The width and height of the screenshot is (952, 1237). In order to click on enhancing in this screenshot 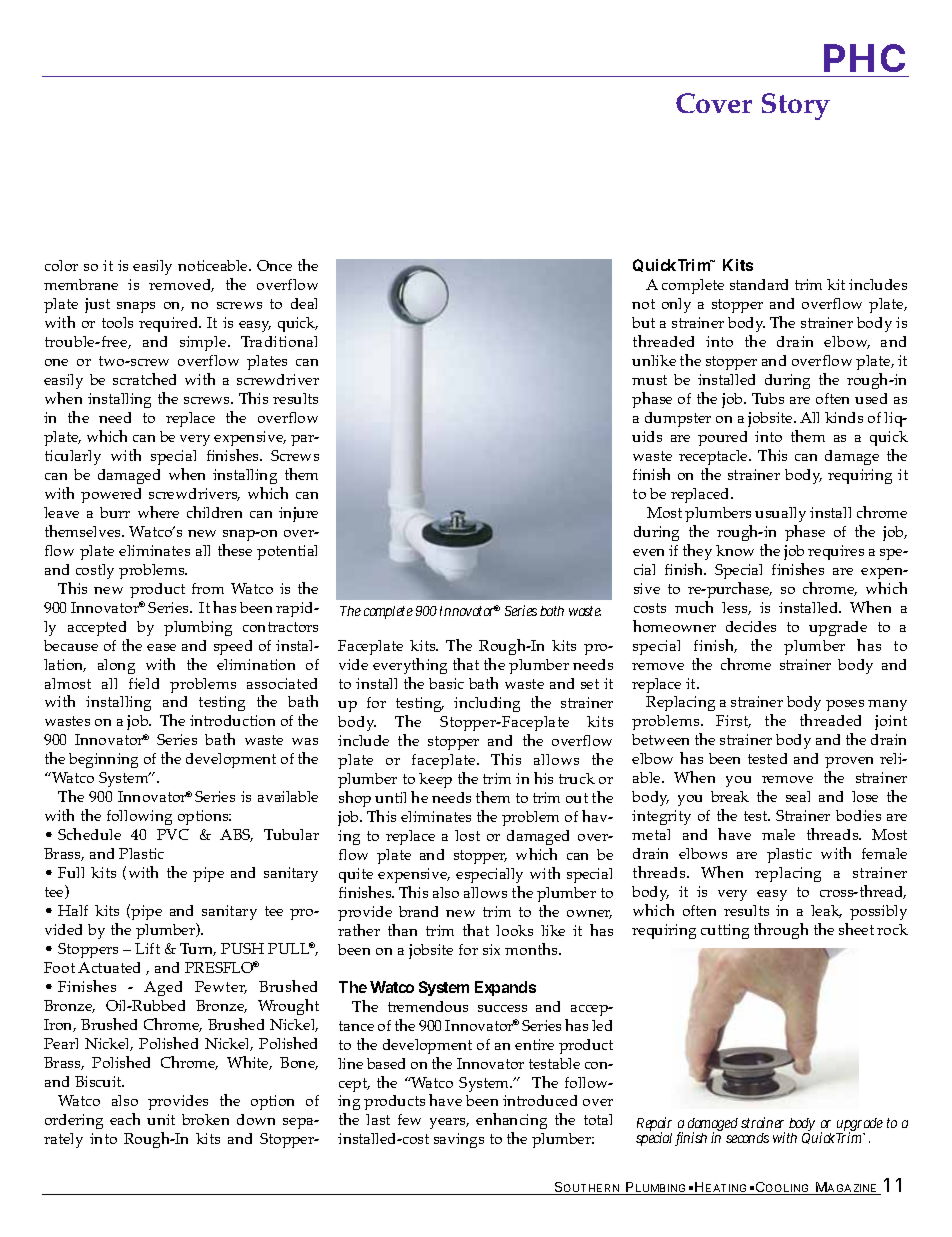, I will do `click(511, 1123)`.
